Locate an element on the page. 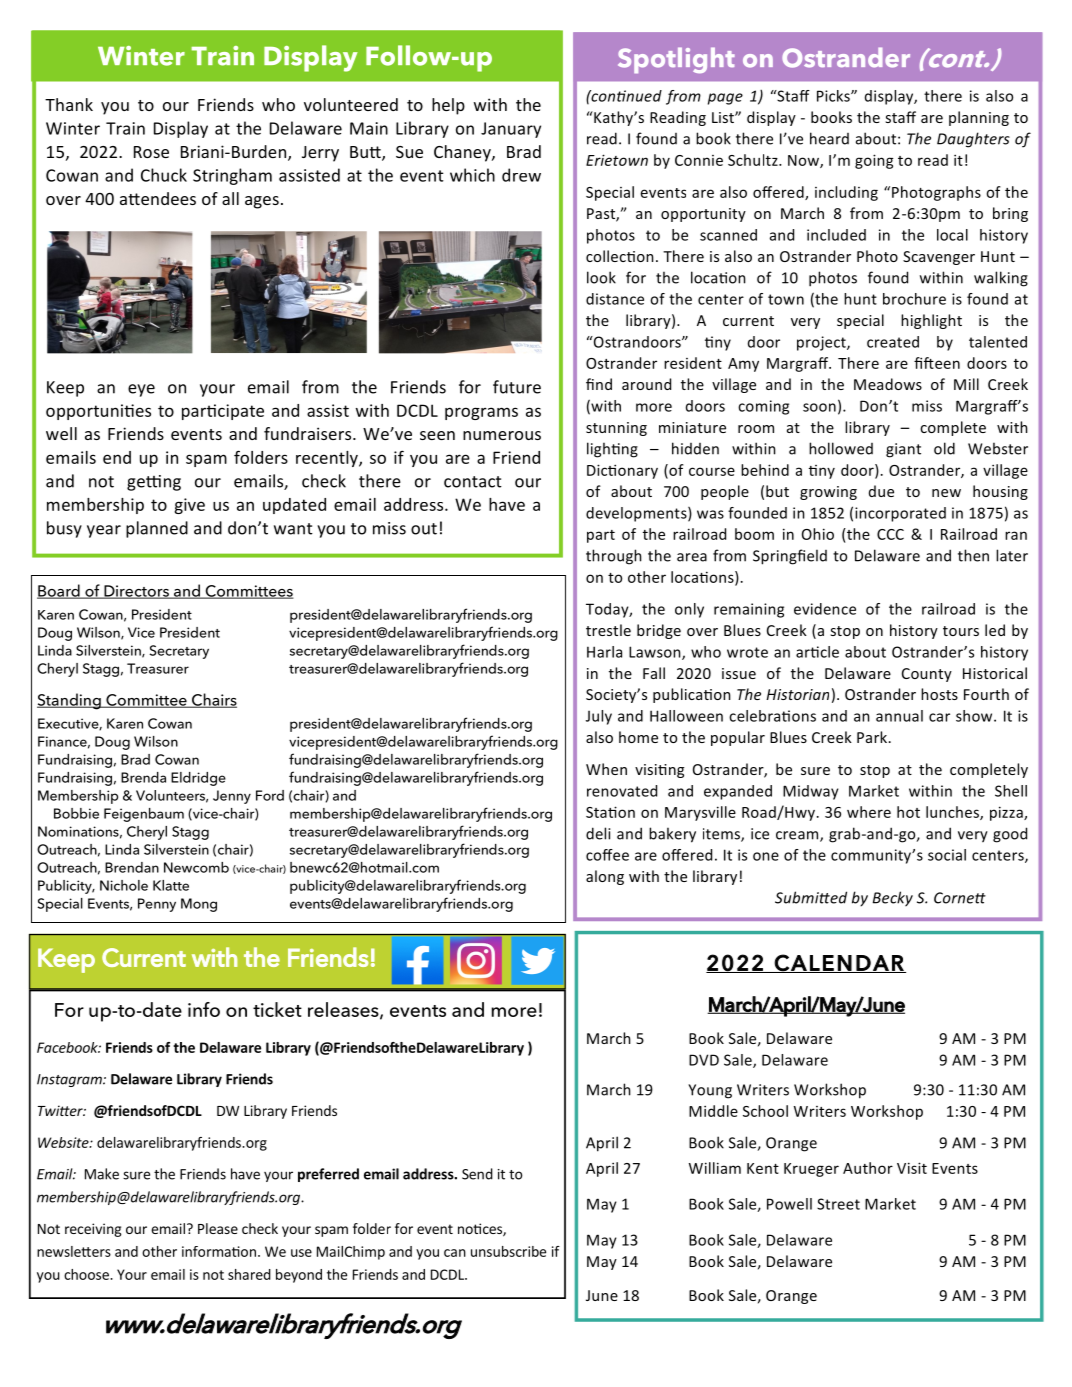 Image resolution: width=1072 pixels, height=1387 pixels. County is located at coordinates (927, 675).
